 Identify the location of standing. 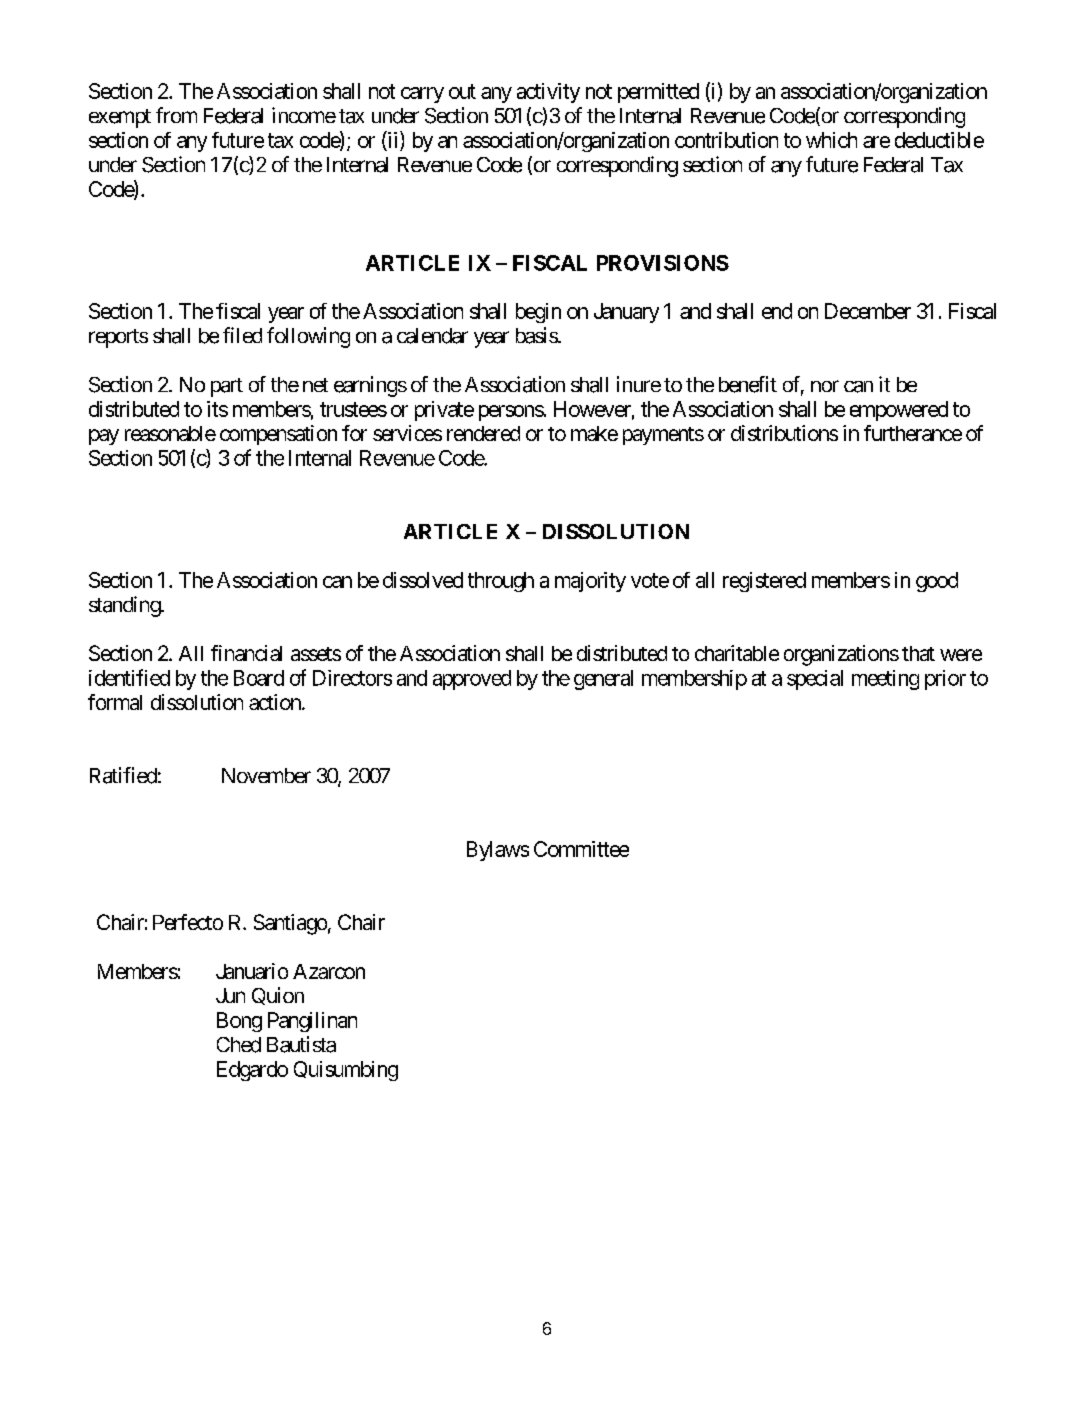
(125, 606).
